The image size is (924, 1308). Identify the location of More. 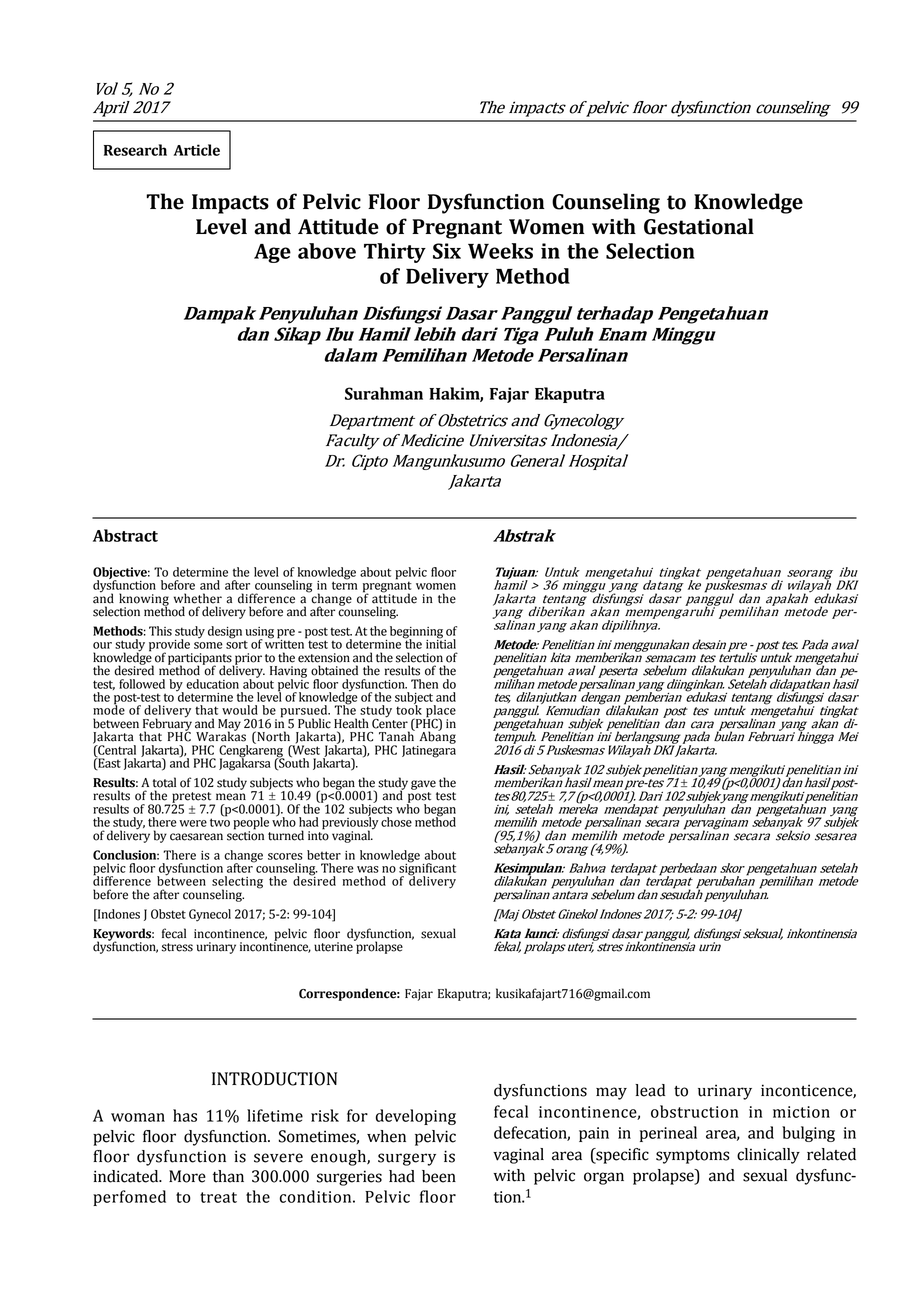
(187, 1176).
